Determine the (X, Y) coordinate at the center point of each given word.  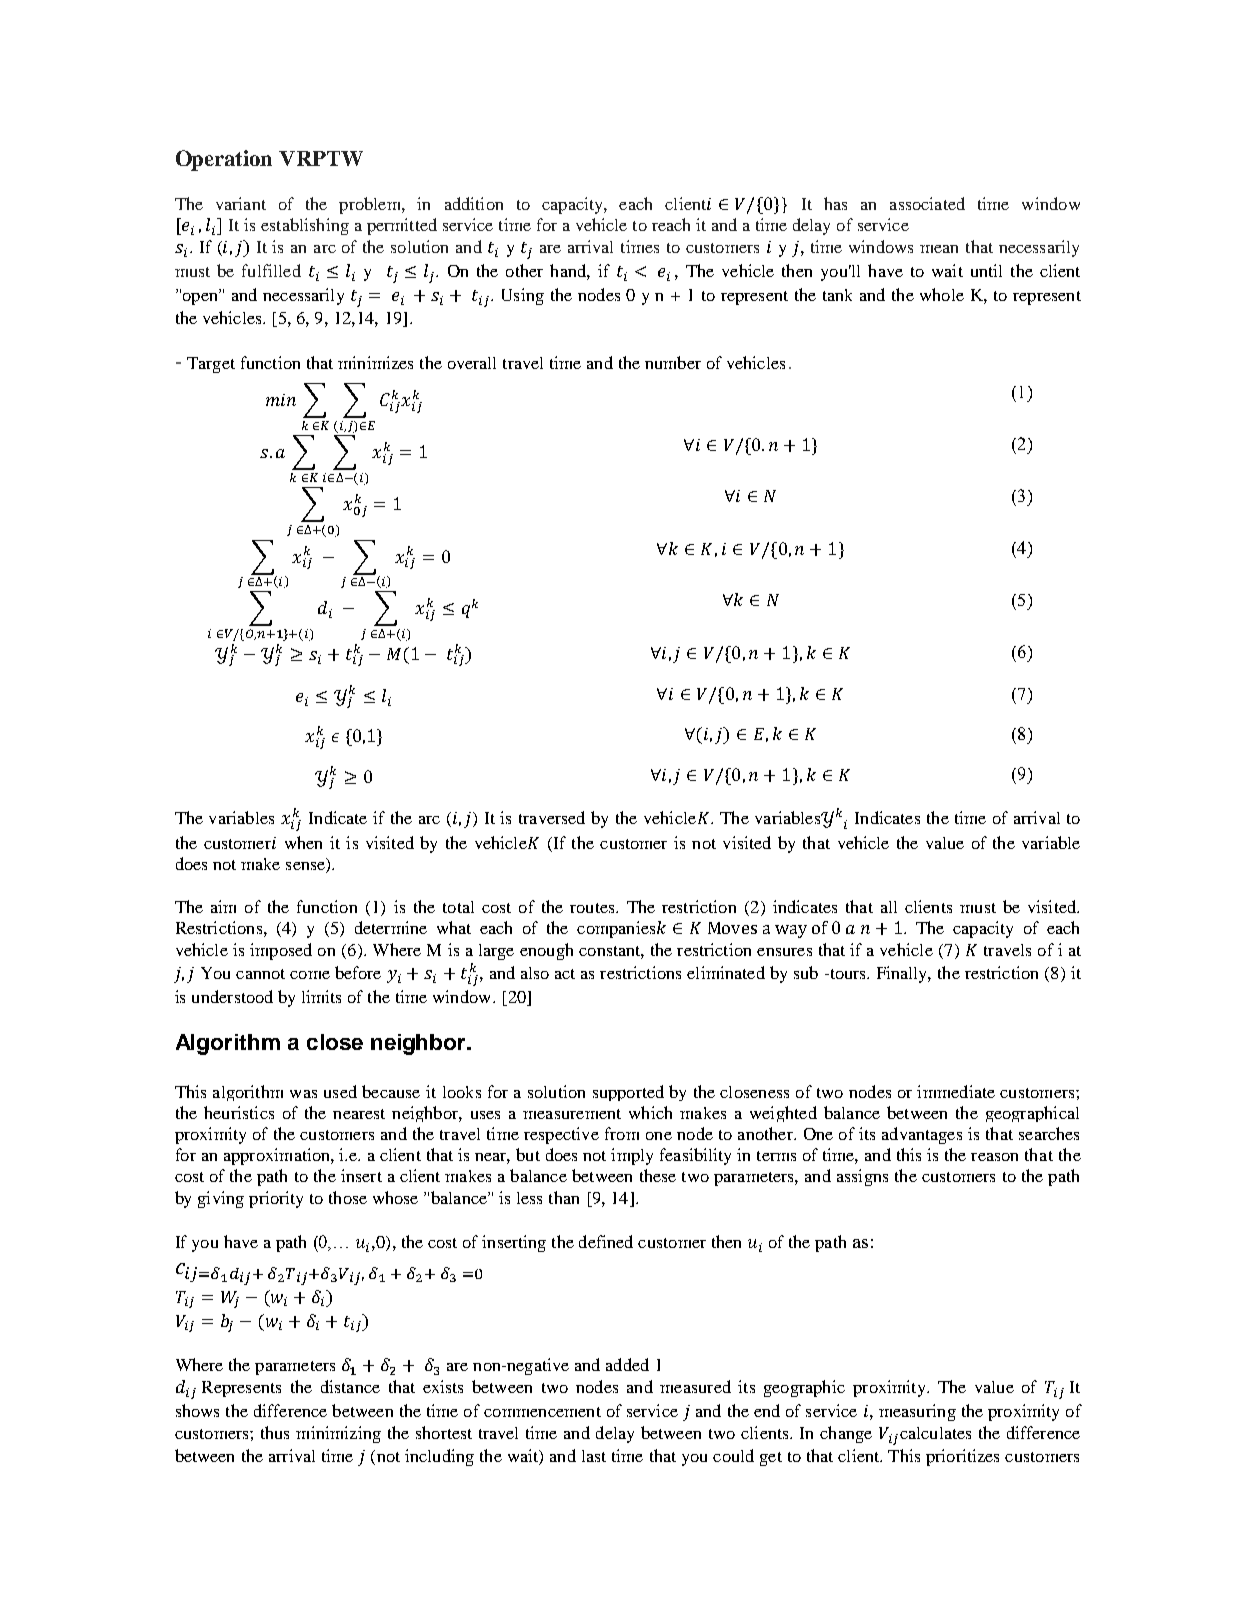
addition (474, 203)
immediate (956, 1091)
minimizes (375, 362)
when (303, 842)
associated (927, 203)
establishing (305, 226)
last (594, 1456)
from (622, 1133)
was (303, 1094)
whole (942, 294)
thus (275, 1432)
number (673, 362)
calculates (935, 1433)
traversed (552, 817)
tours (848, 974)
